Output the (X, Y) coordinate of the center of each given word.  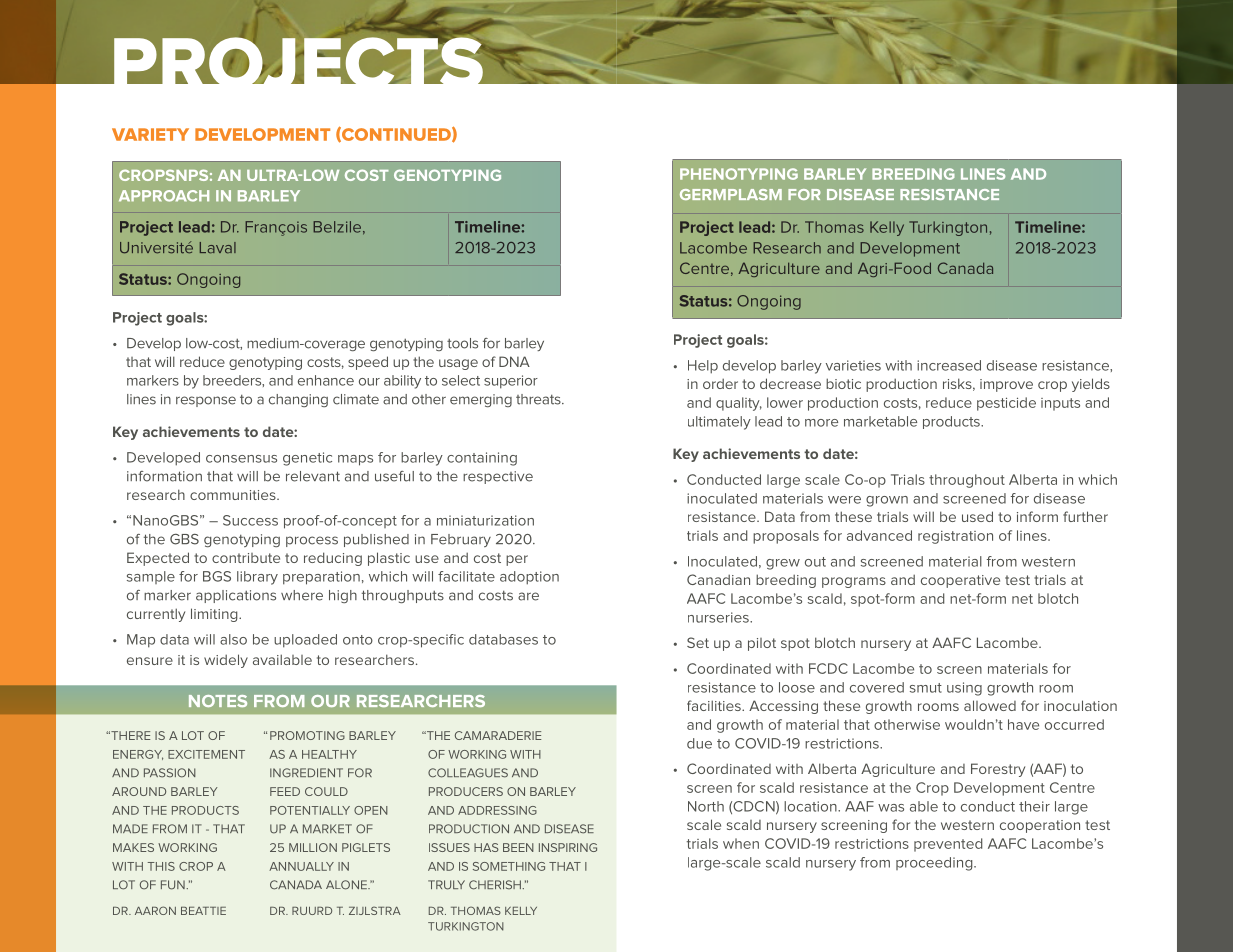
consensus (241, 459)
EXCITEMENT (206, 754)
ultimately (719, 423)
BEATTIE (203, 911)
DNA (514, 361)
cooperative (960, 581)
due (699, 743)
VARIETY (150, 134)
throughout (967, 481)
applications (236, 596)
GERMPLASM (731, 194)
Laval (218, 248)
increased (949, 365)
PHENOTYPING (739, 174)
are (528, 596)
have (1023, 724)
